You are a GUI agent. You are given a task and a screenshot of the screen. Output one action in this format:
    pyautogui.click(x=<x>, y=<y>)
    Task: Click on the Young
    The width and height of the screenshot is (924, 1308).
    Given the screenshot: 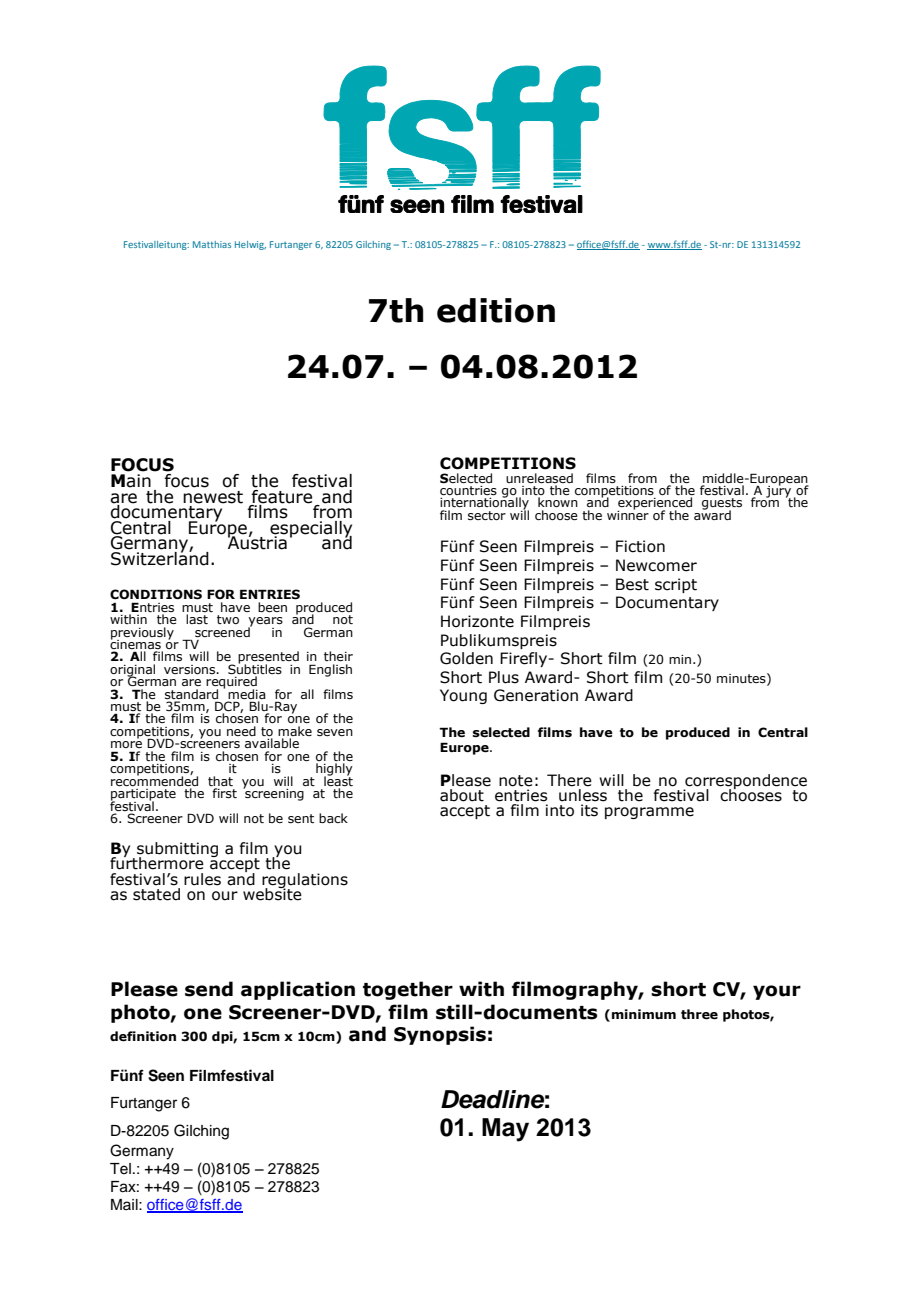 What is the action you would take?
    pyautogui.click(x=463, y=696)
